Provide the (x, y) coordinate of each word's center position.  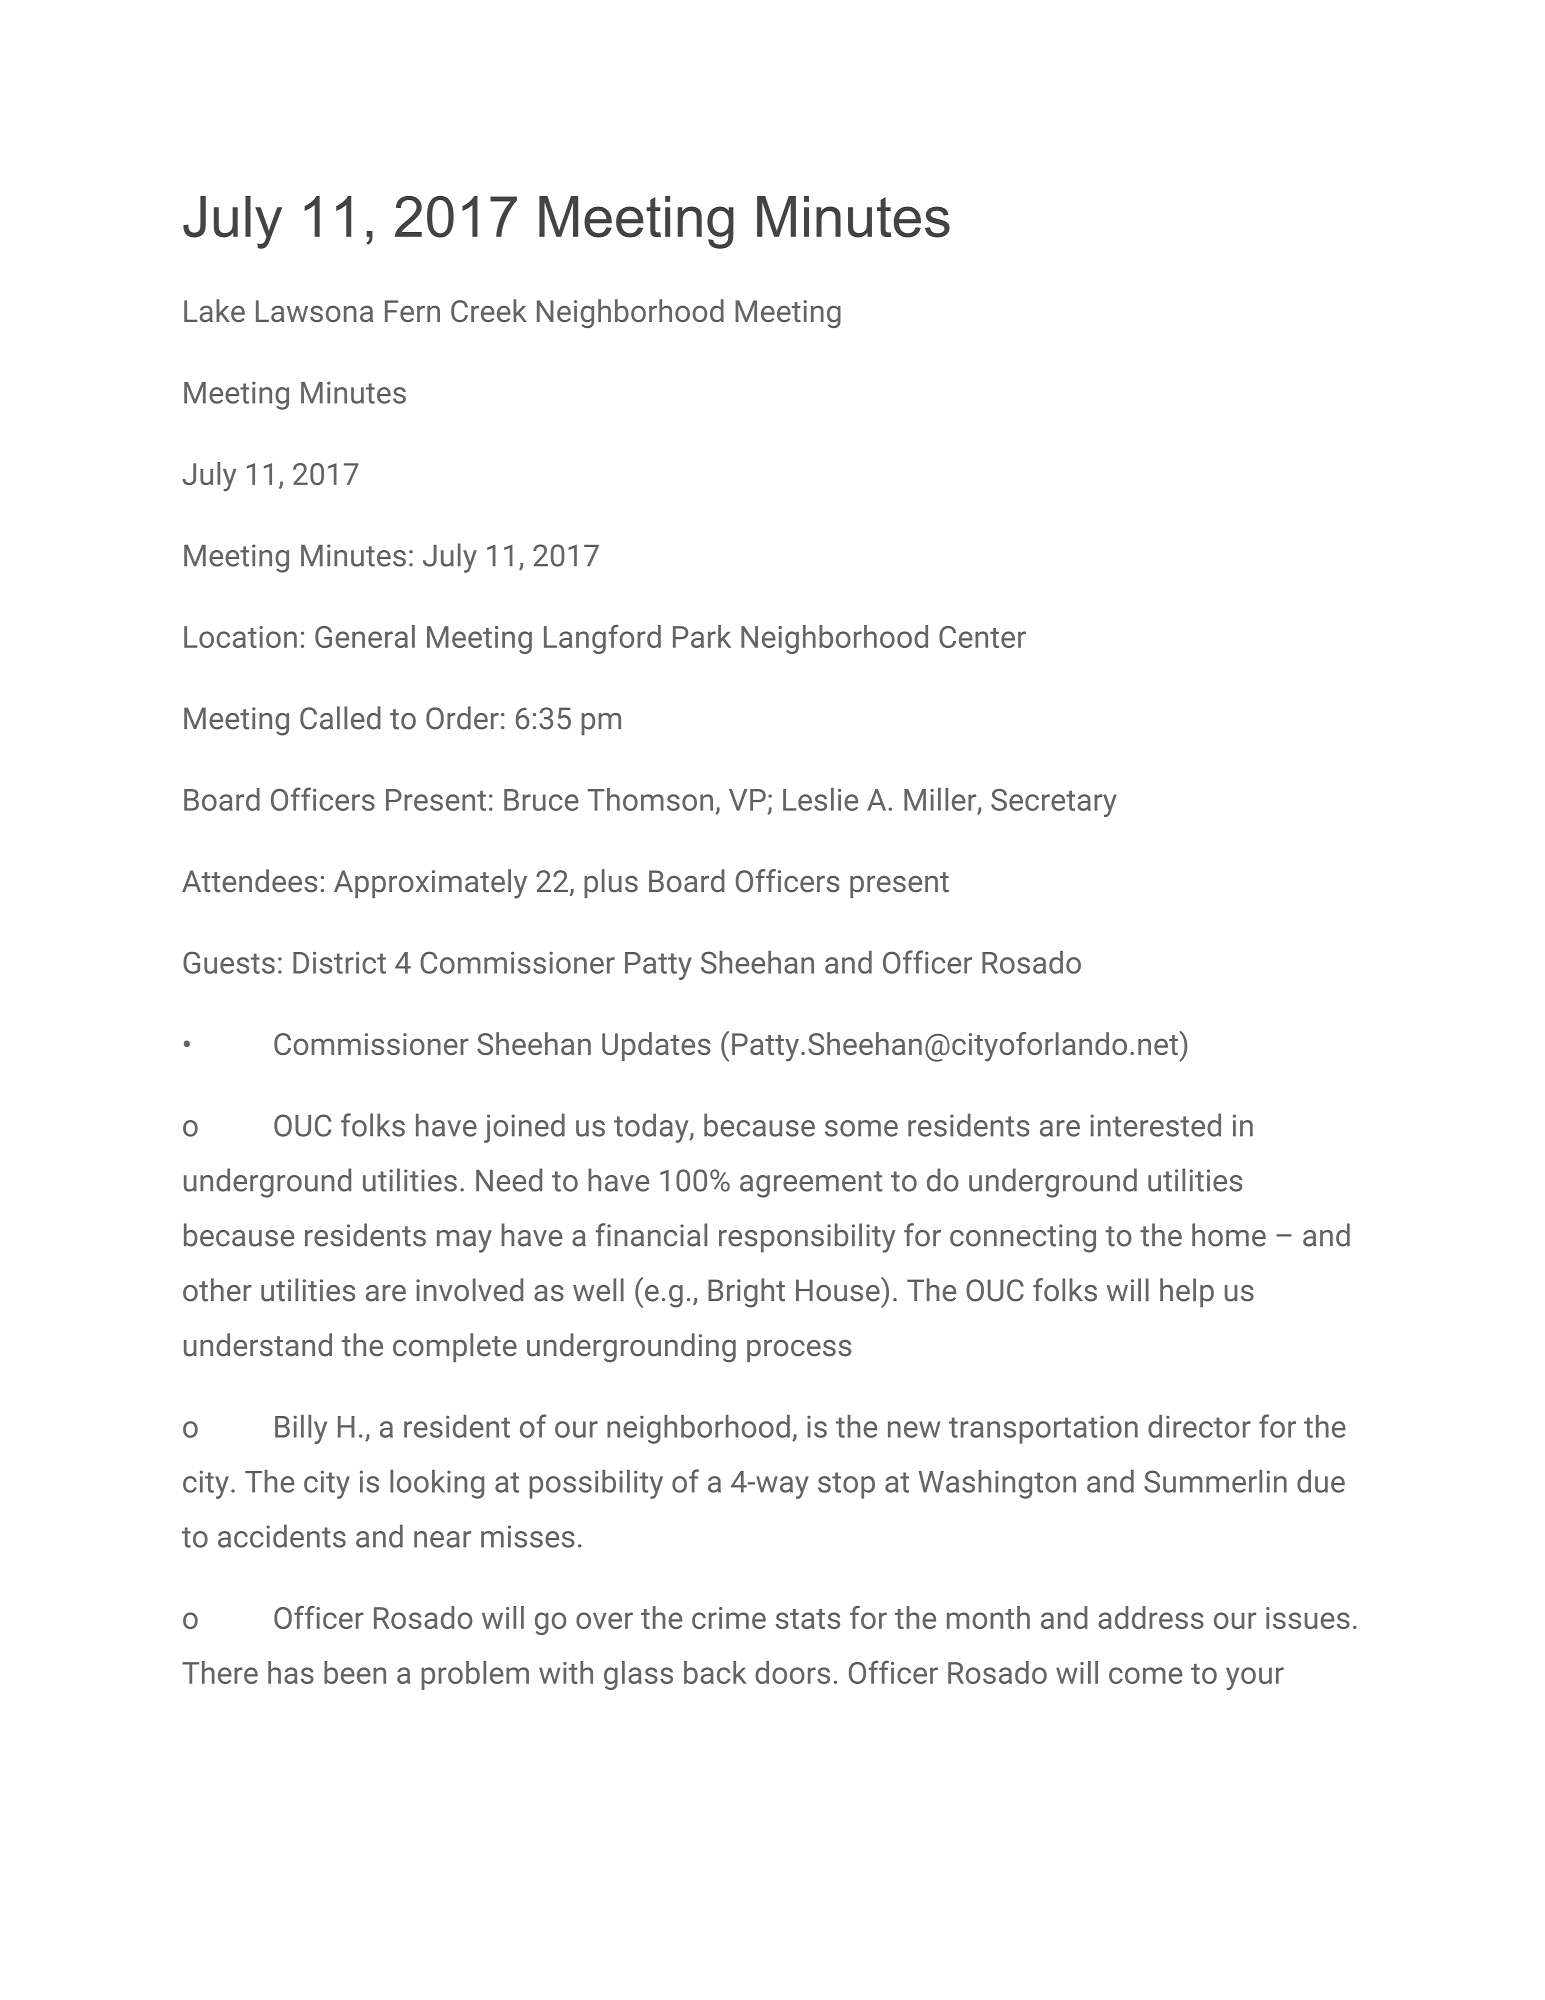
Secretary (1054, 803)
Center (982, 637)
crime (729, 1618)
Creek (489, 310)
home (1229, 1235)
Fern (412, 311)
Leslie (820, 799)
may (464, 1241)
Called (340, 718)
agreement (811, 1184)
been (355, 1672)
